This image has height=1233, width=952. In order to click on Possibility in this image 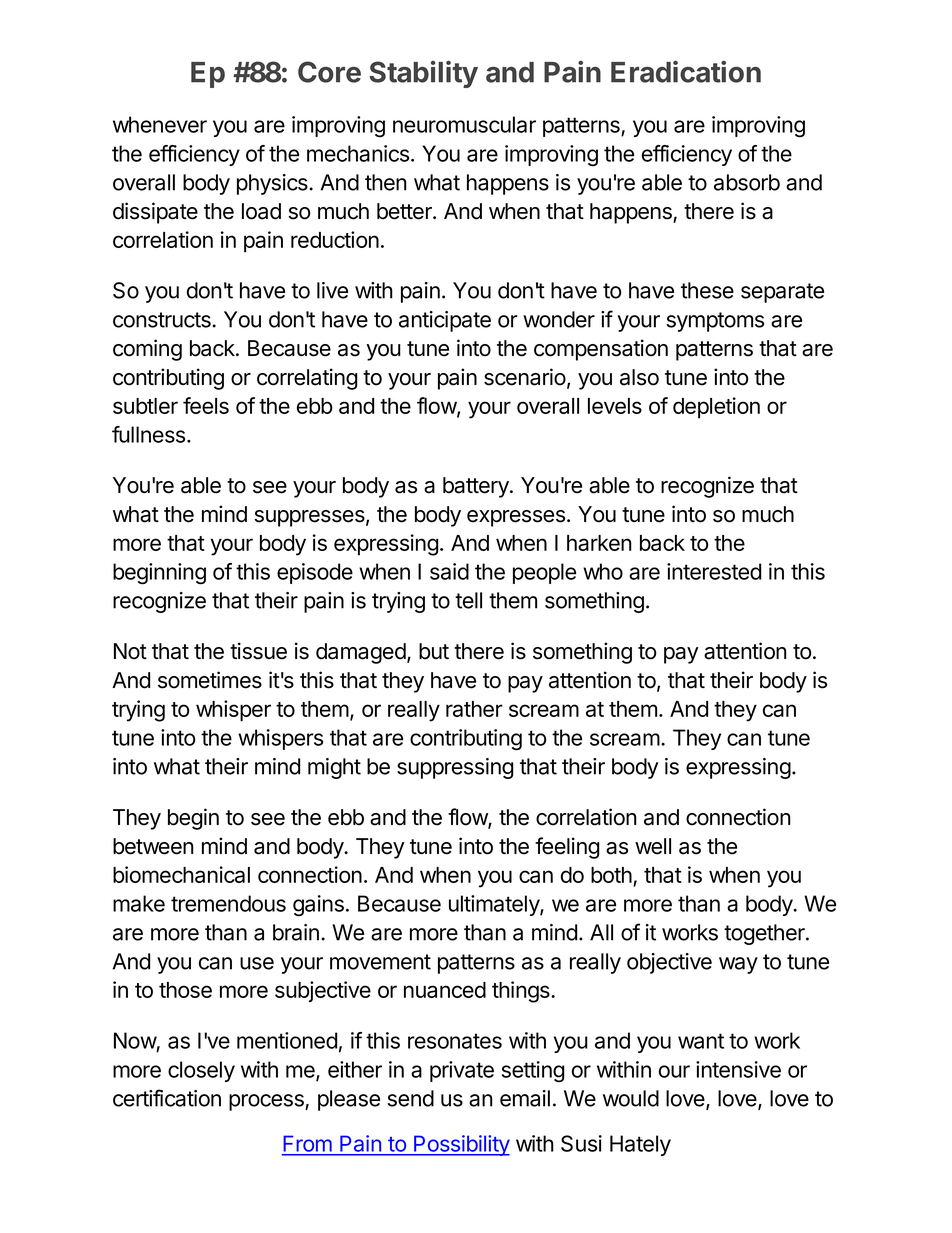, I will do `click(461, 1145)`.
